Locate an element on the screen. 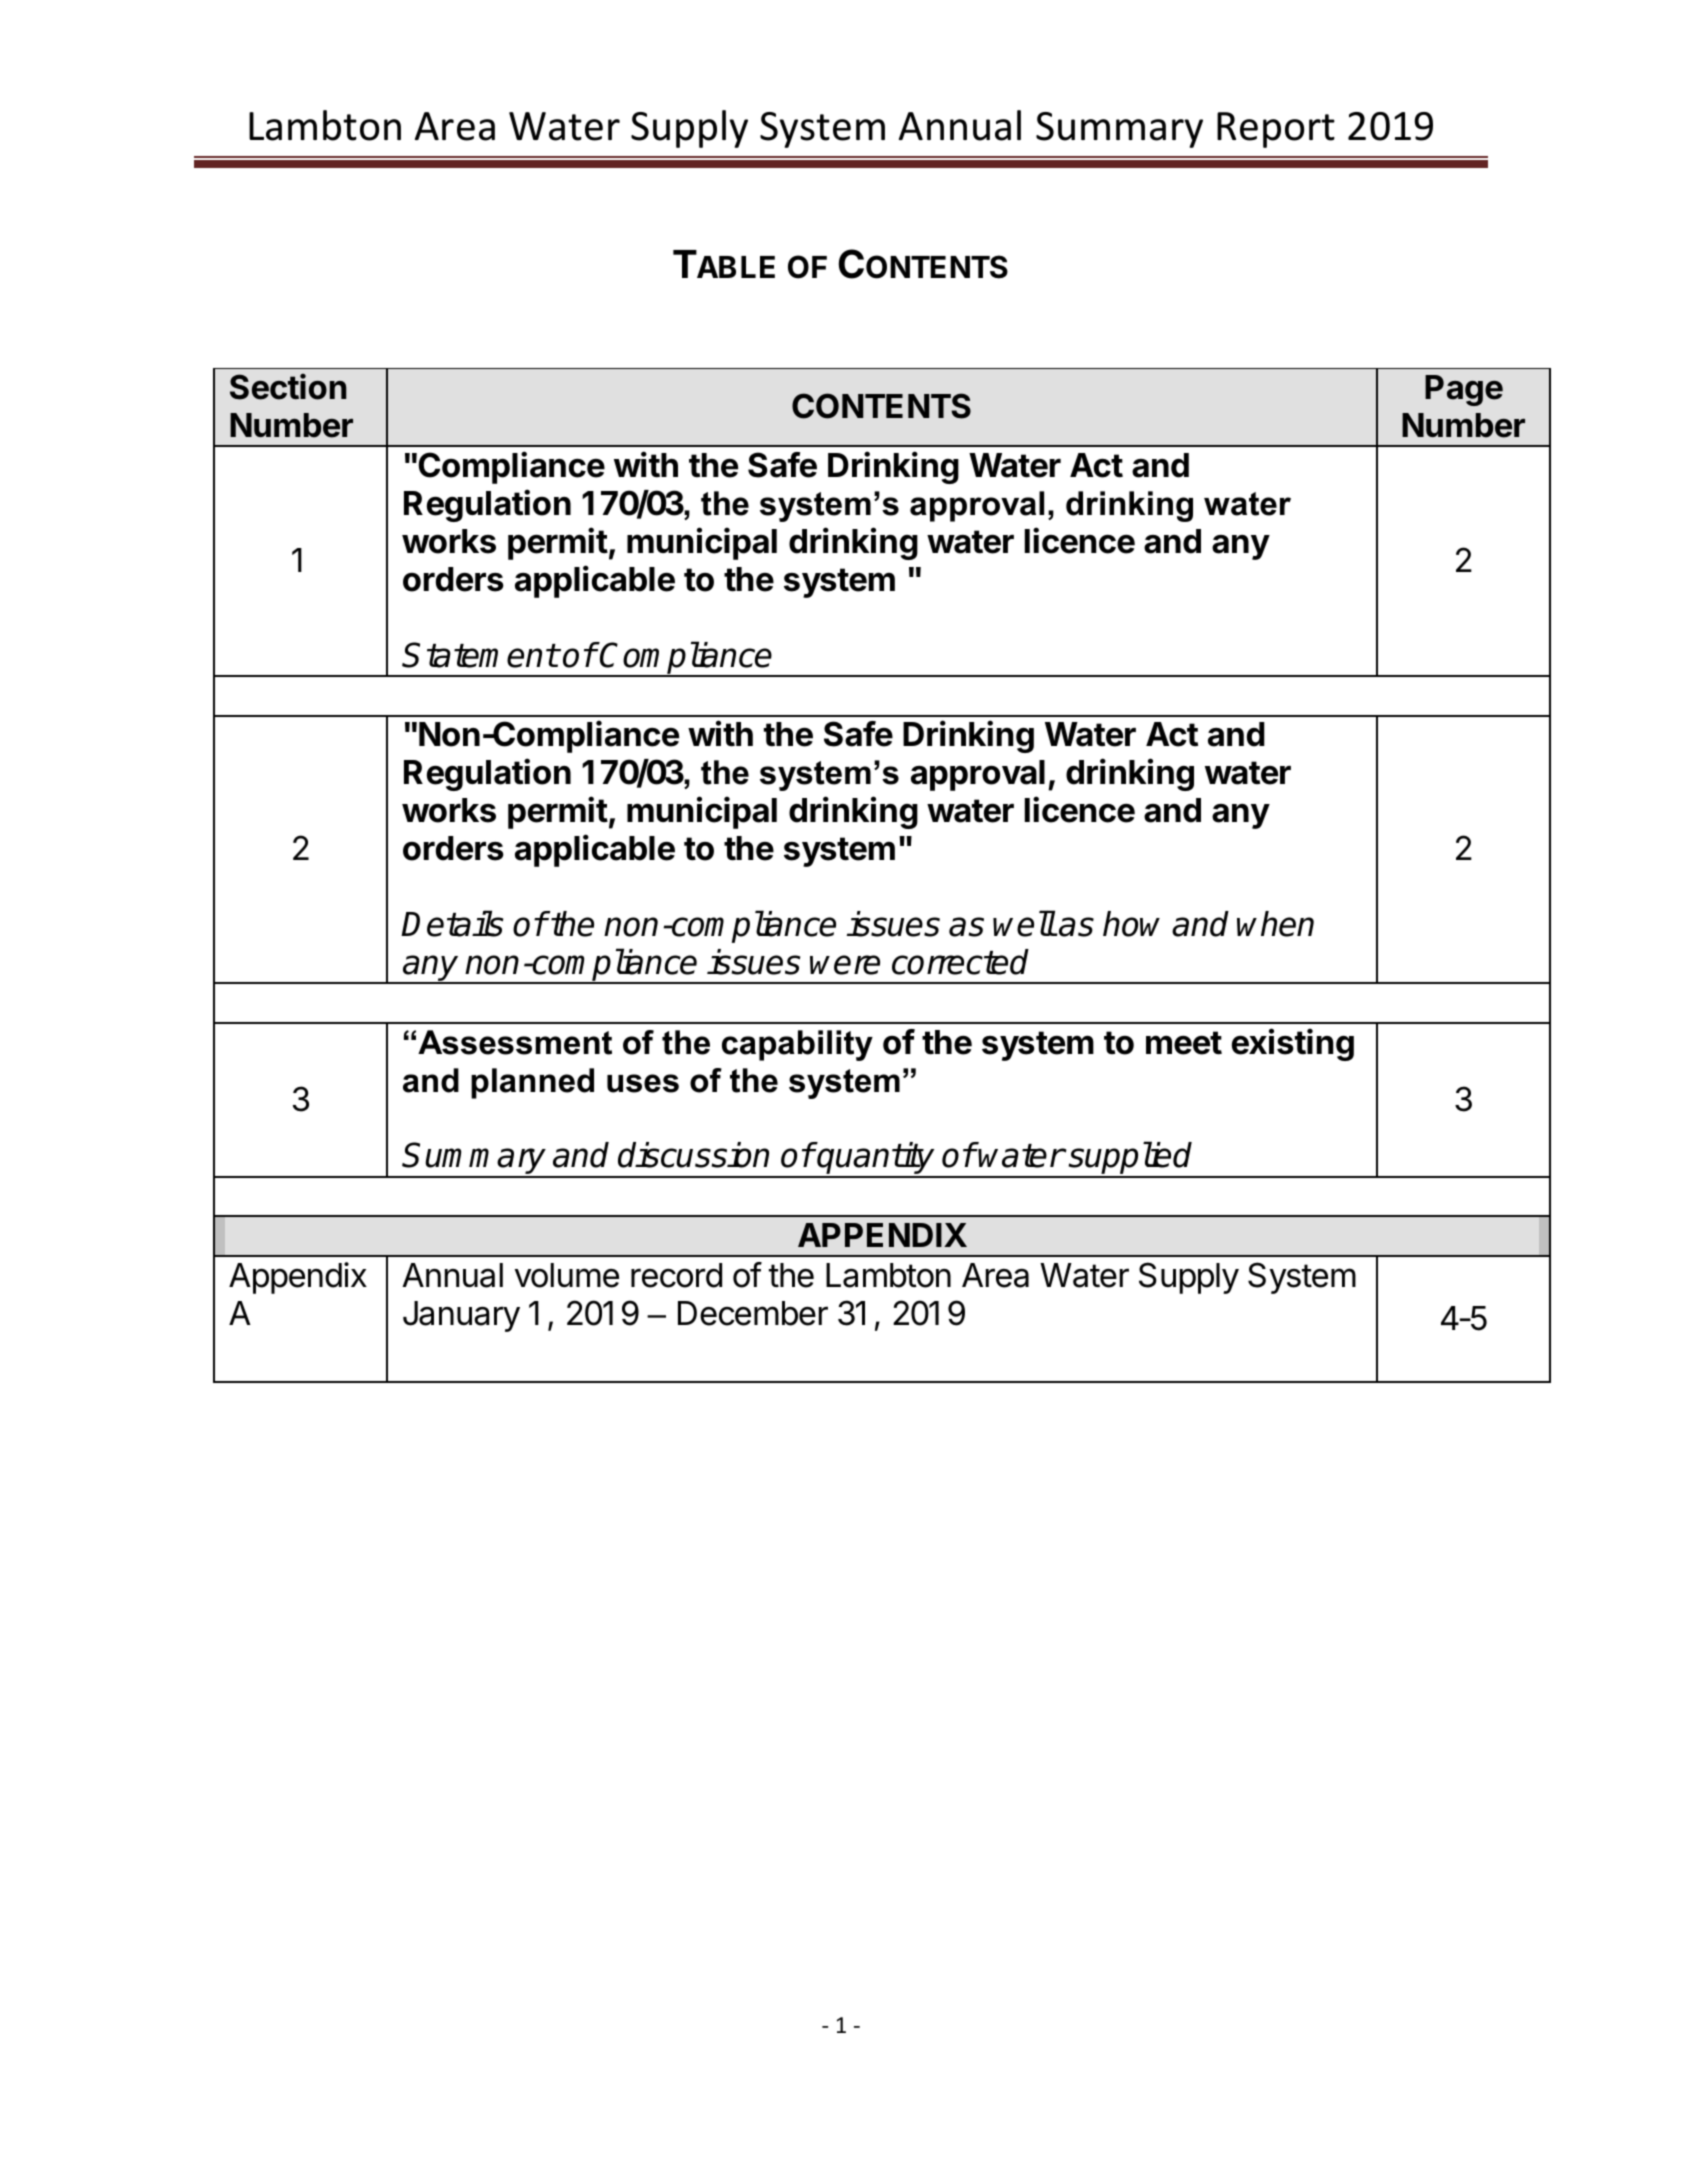 The width and height of the screenshot is (1682, 2177). how is located at coordinates (1131, 924).
